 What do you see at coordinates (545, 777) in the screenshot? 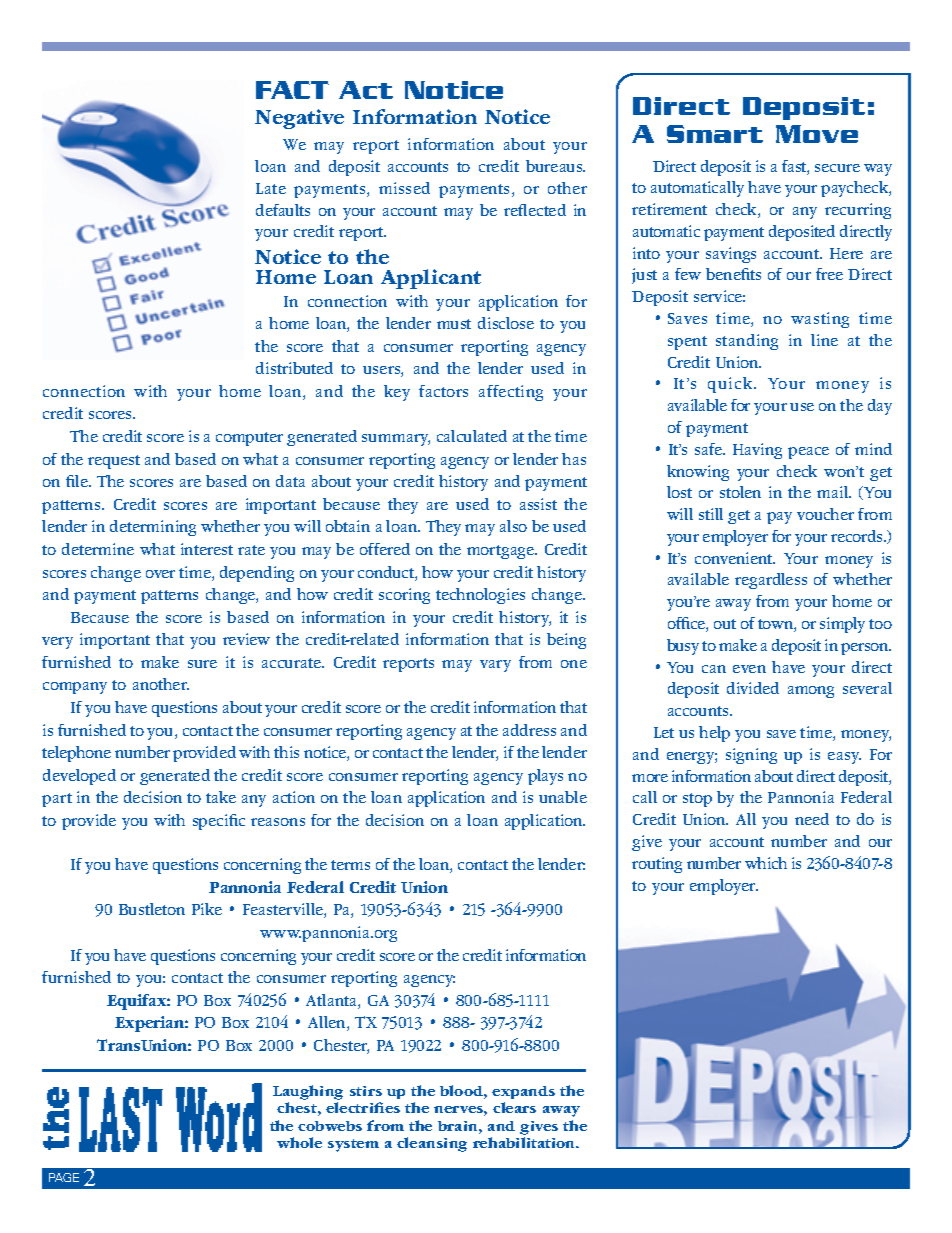
I see `plays` at bounding box center [545, 777].
